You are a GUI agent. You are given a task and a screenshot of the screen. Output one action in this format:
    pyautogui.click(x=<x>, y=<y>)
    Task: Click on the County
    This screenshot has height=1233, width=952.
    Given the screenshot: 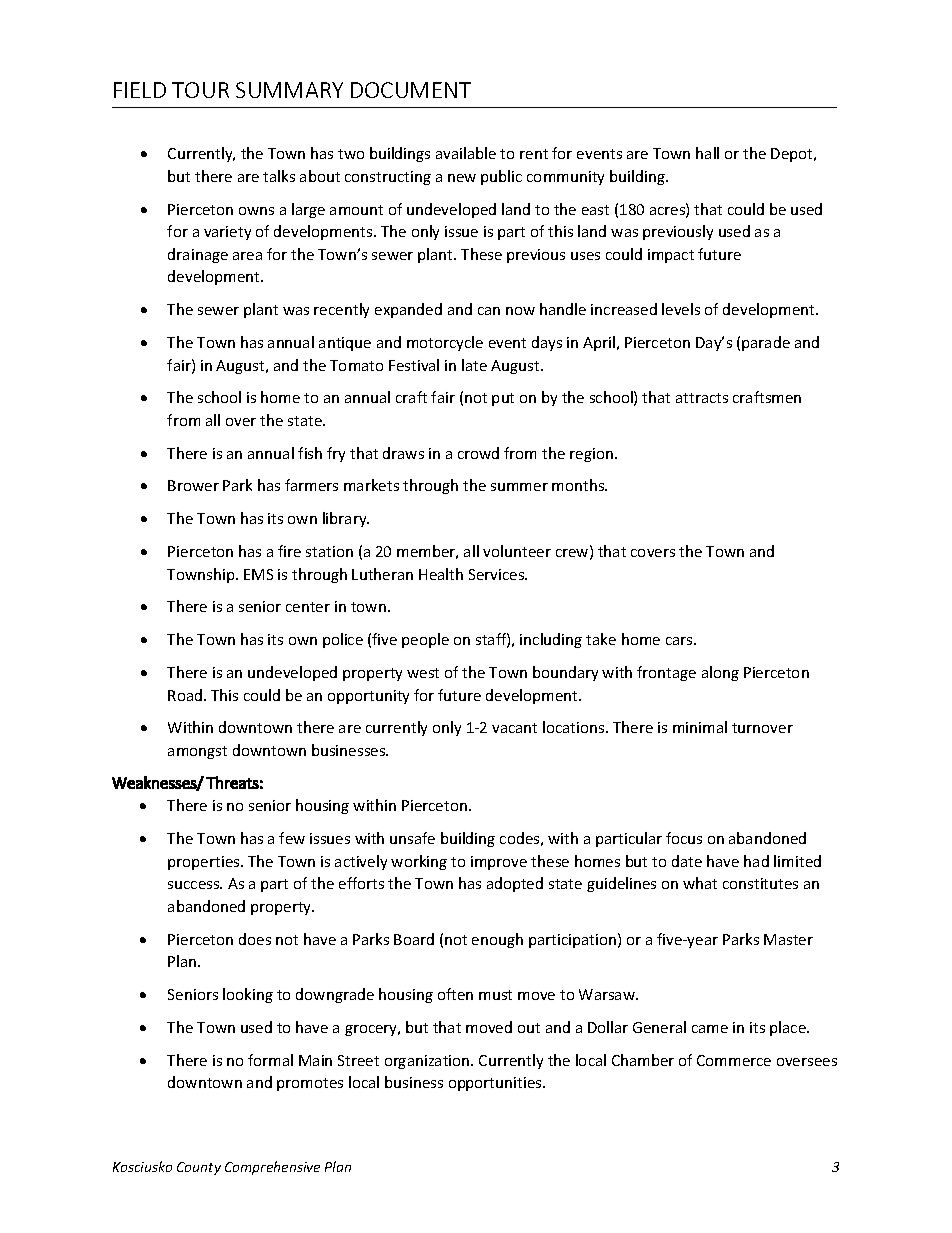 What is the action you would take?
    pyautogui.click(x=199, y=1168)
